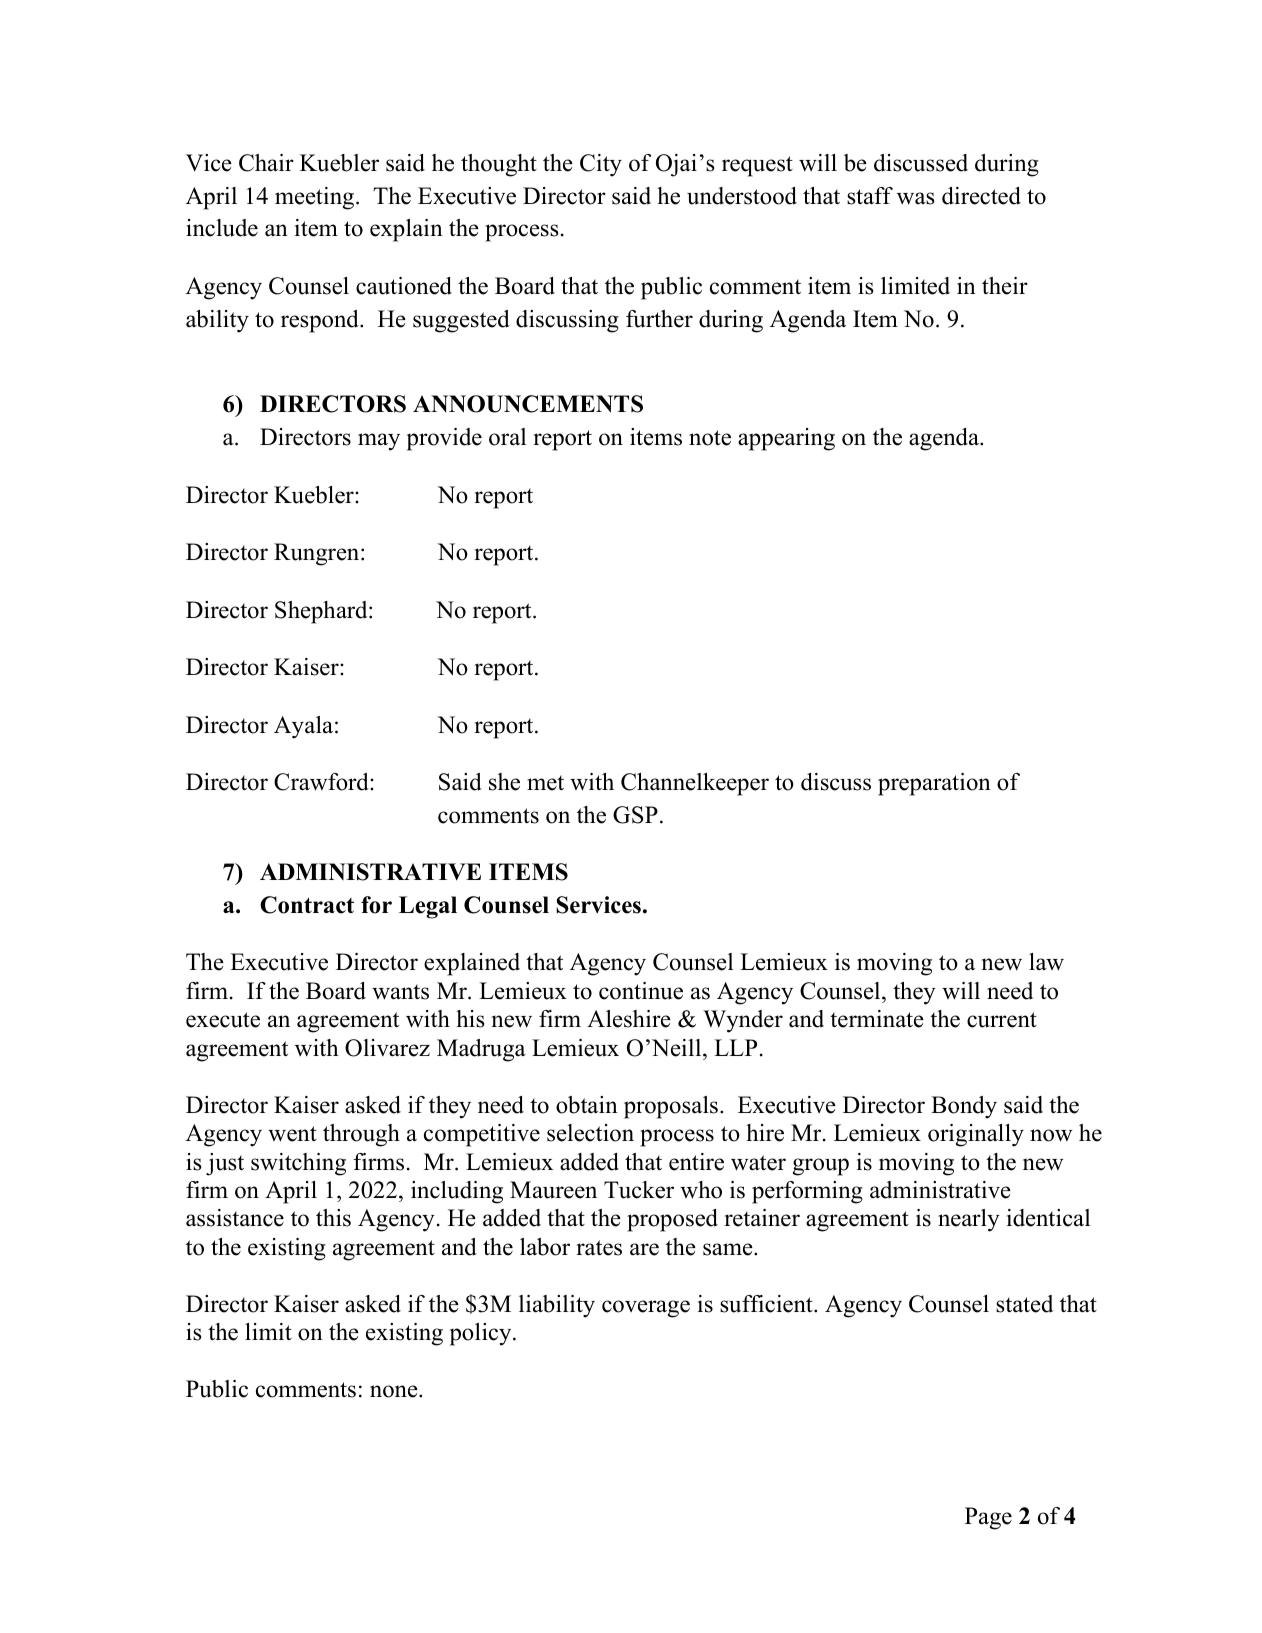  Describe the element at coordinates (322, 782) in the screenshot. I see `Crawford` at that location.
